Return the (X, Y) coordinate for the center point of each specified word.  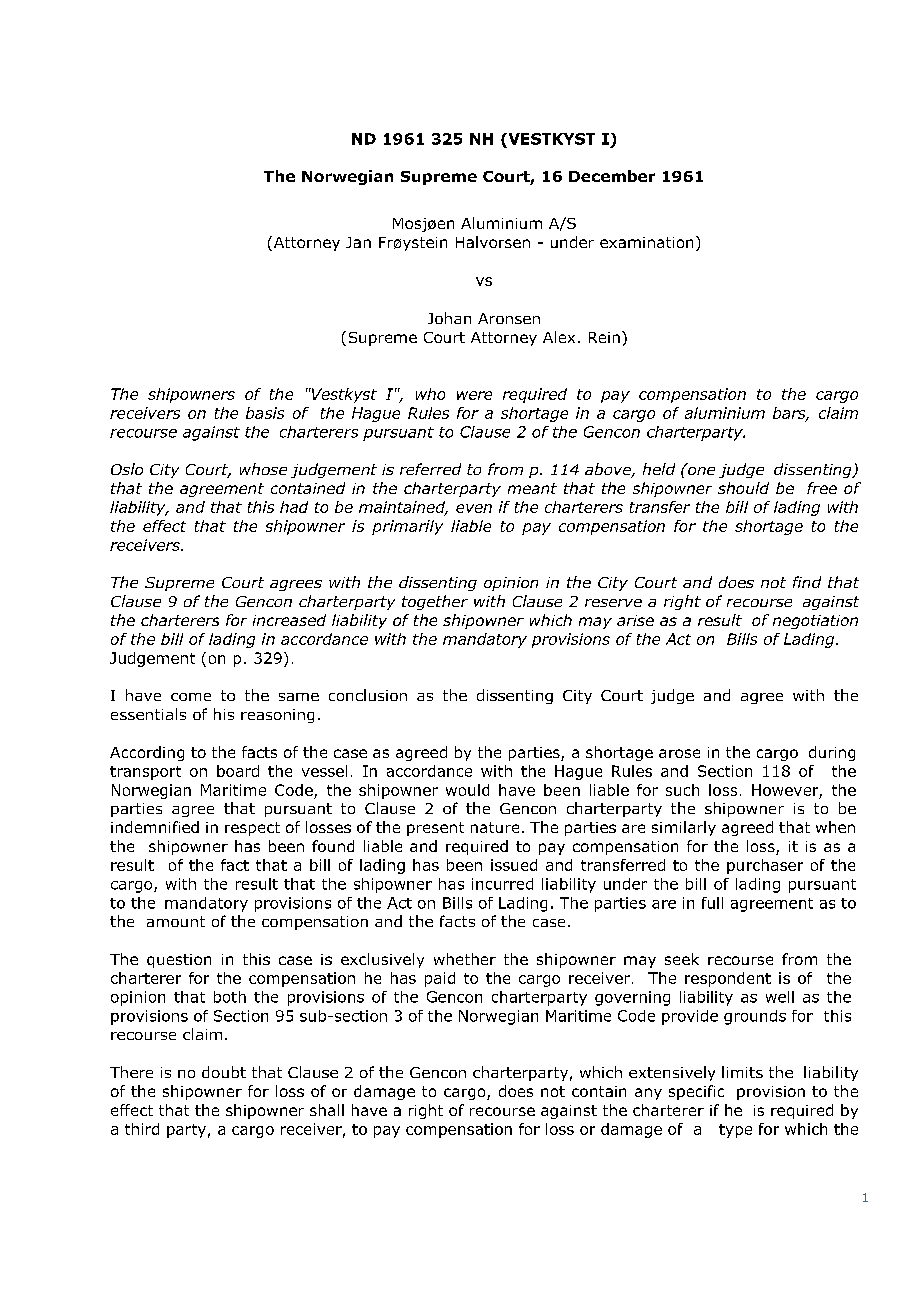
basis (265, 413)
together (435, 602)
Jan (358, 242)
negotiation (815, 622)
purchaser (765, 866)
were (474, 395)
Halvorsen (493, 242)
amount (176, 921)
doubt (224, 1072)
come (191, 697)
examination (646, 242)
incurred (502, 884)
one (700, 469)
